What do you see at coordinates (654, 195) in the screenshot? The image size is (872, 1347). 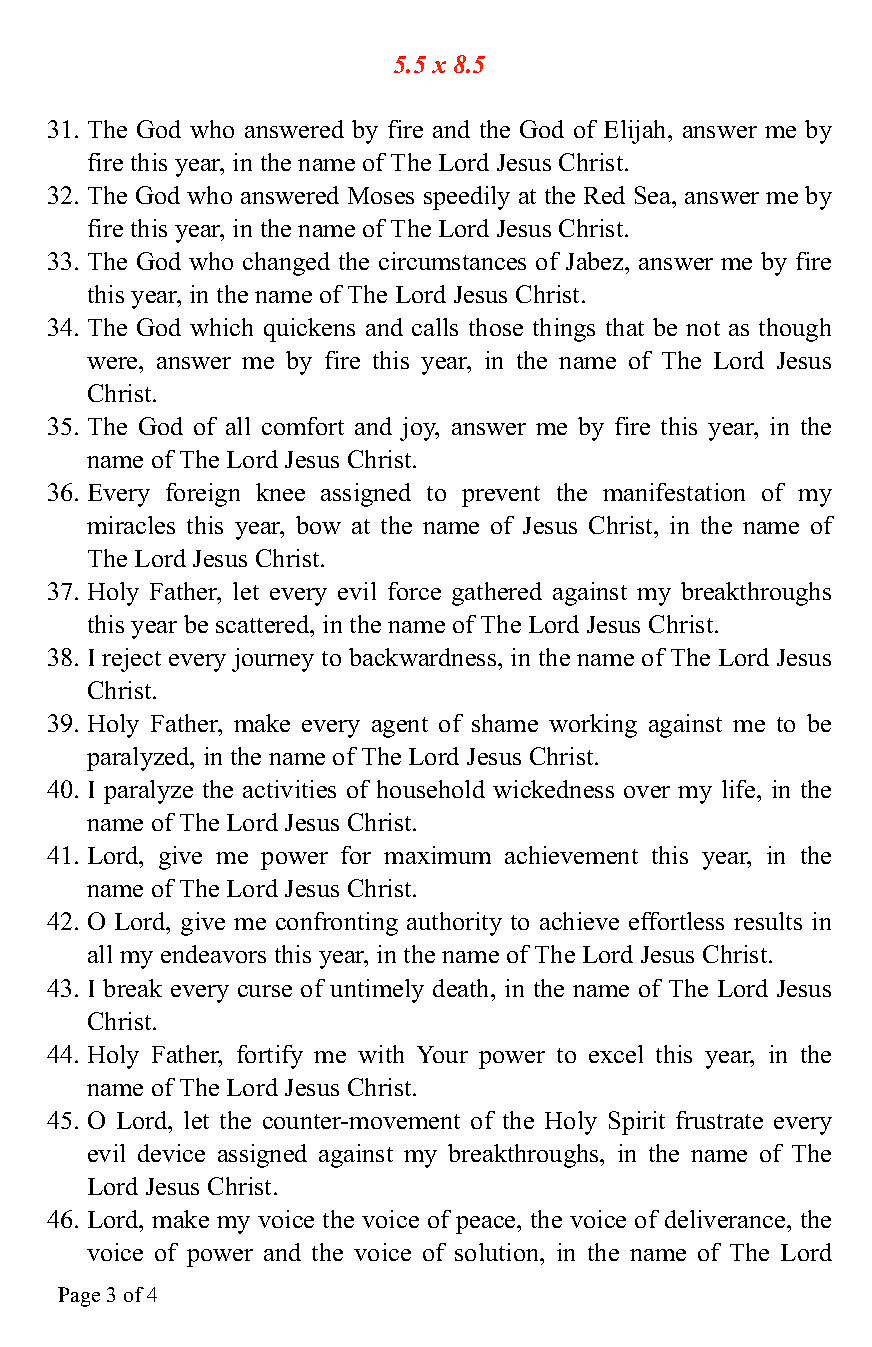 I see `Sea` at bounding box center [654, 195].
